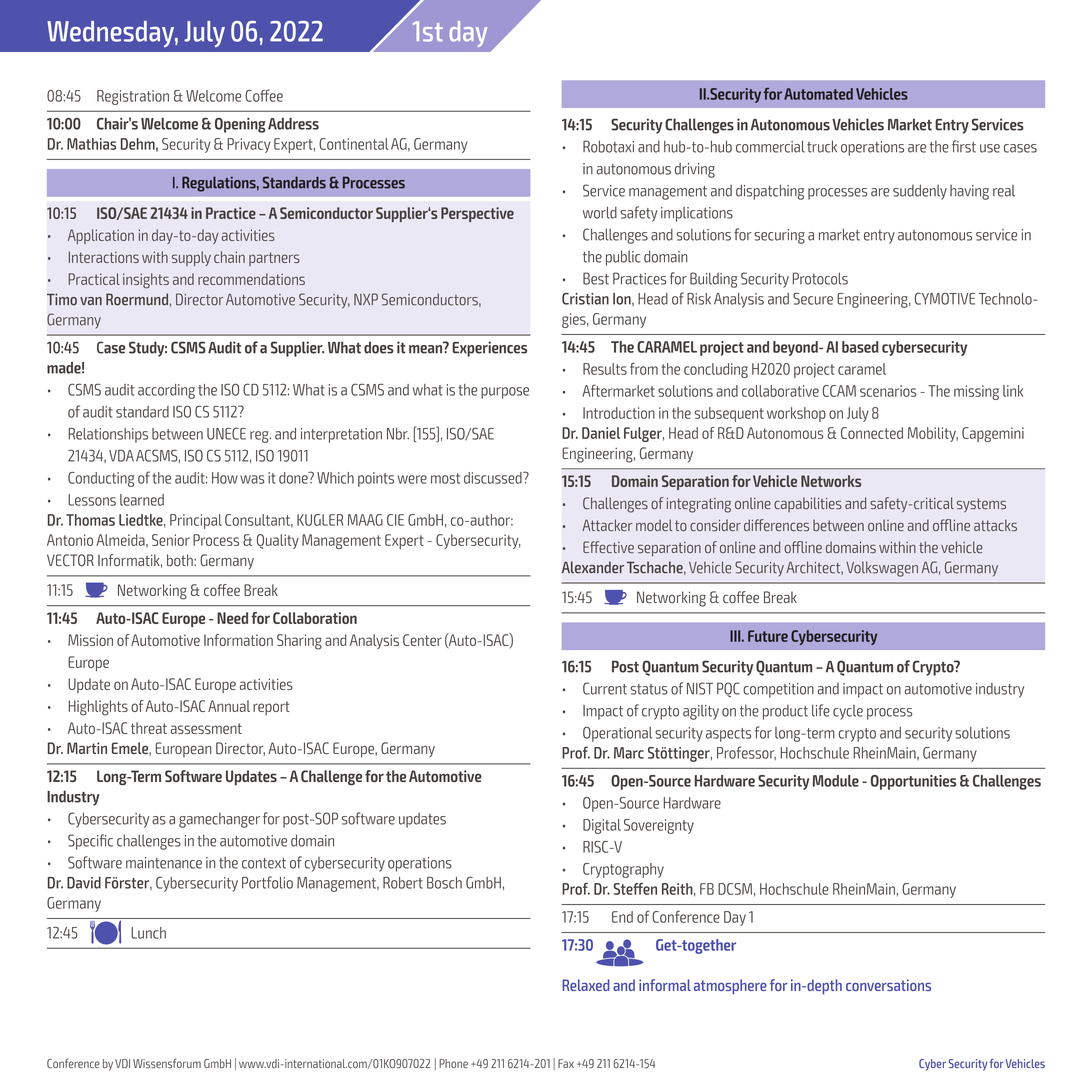 This document has height=1092, width=1092. Describe the element at coordinates (133, 97) in the document. I see `Registration` at that location.
